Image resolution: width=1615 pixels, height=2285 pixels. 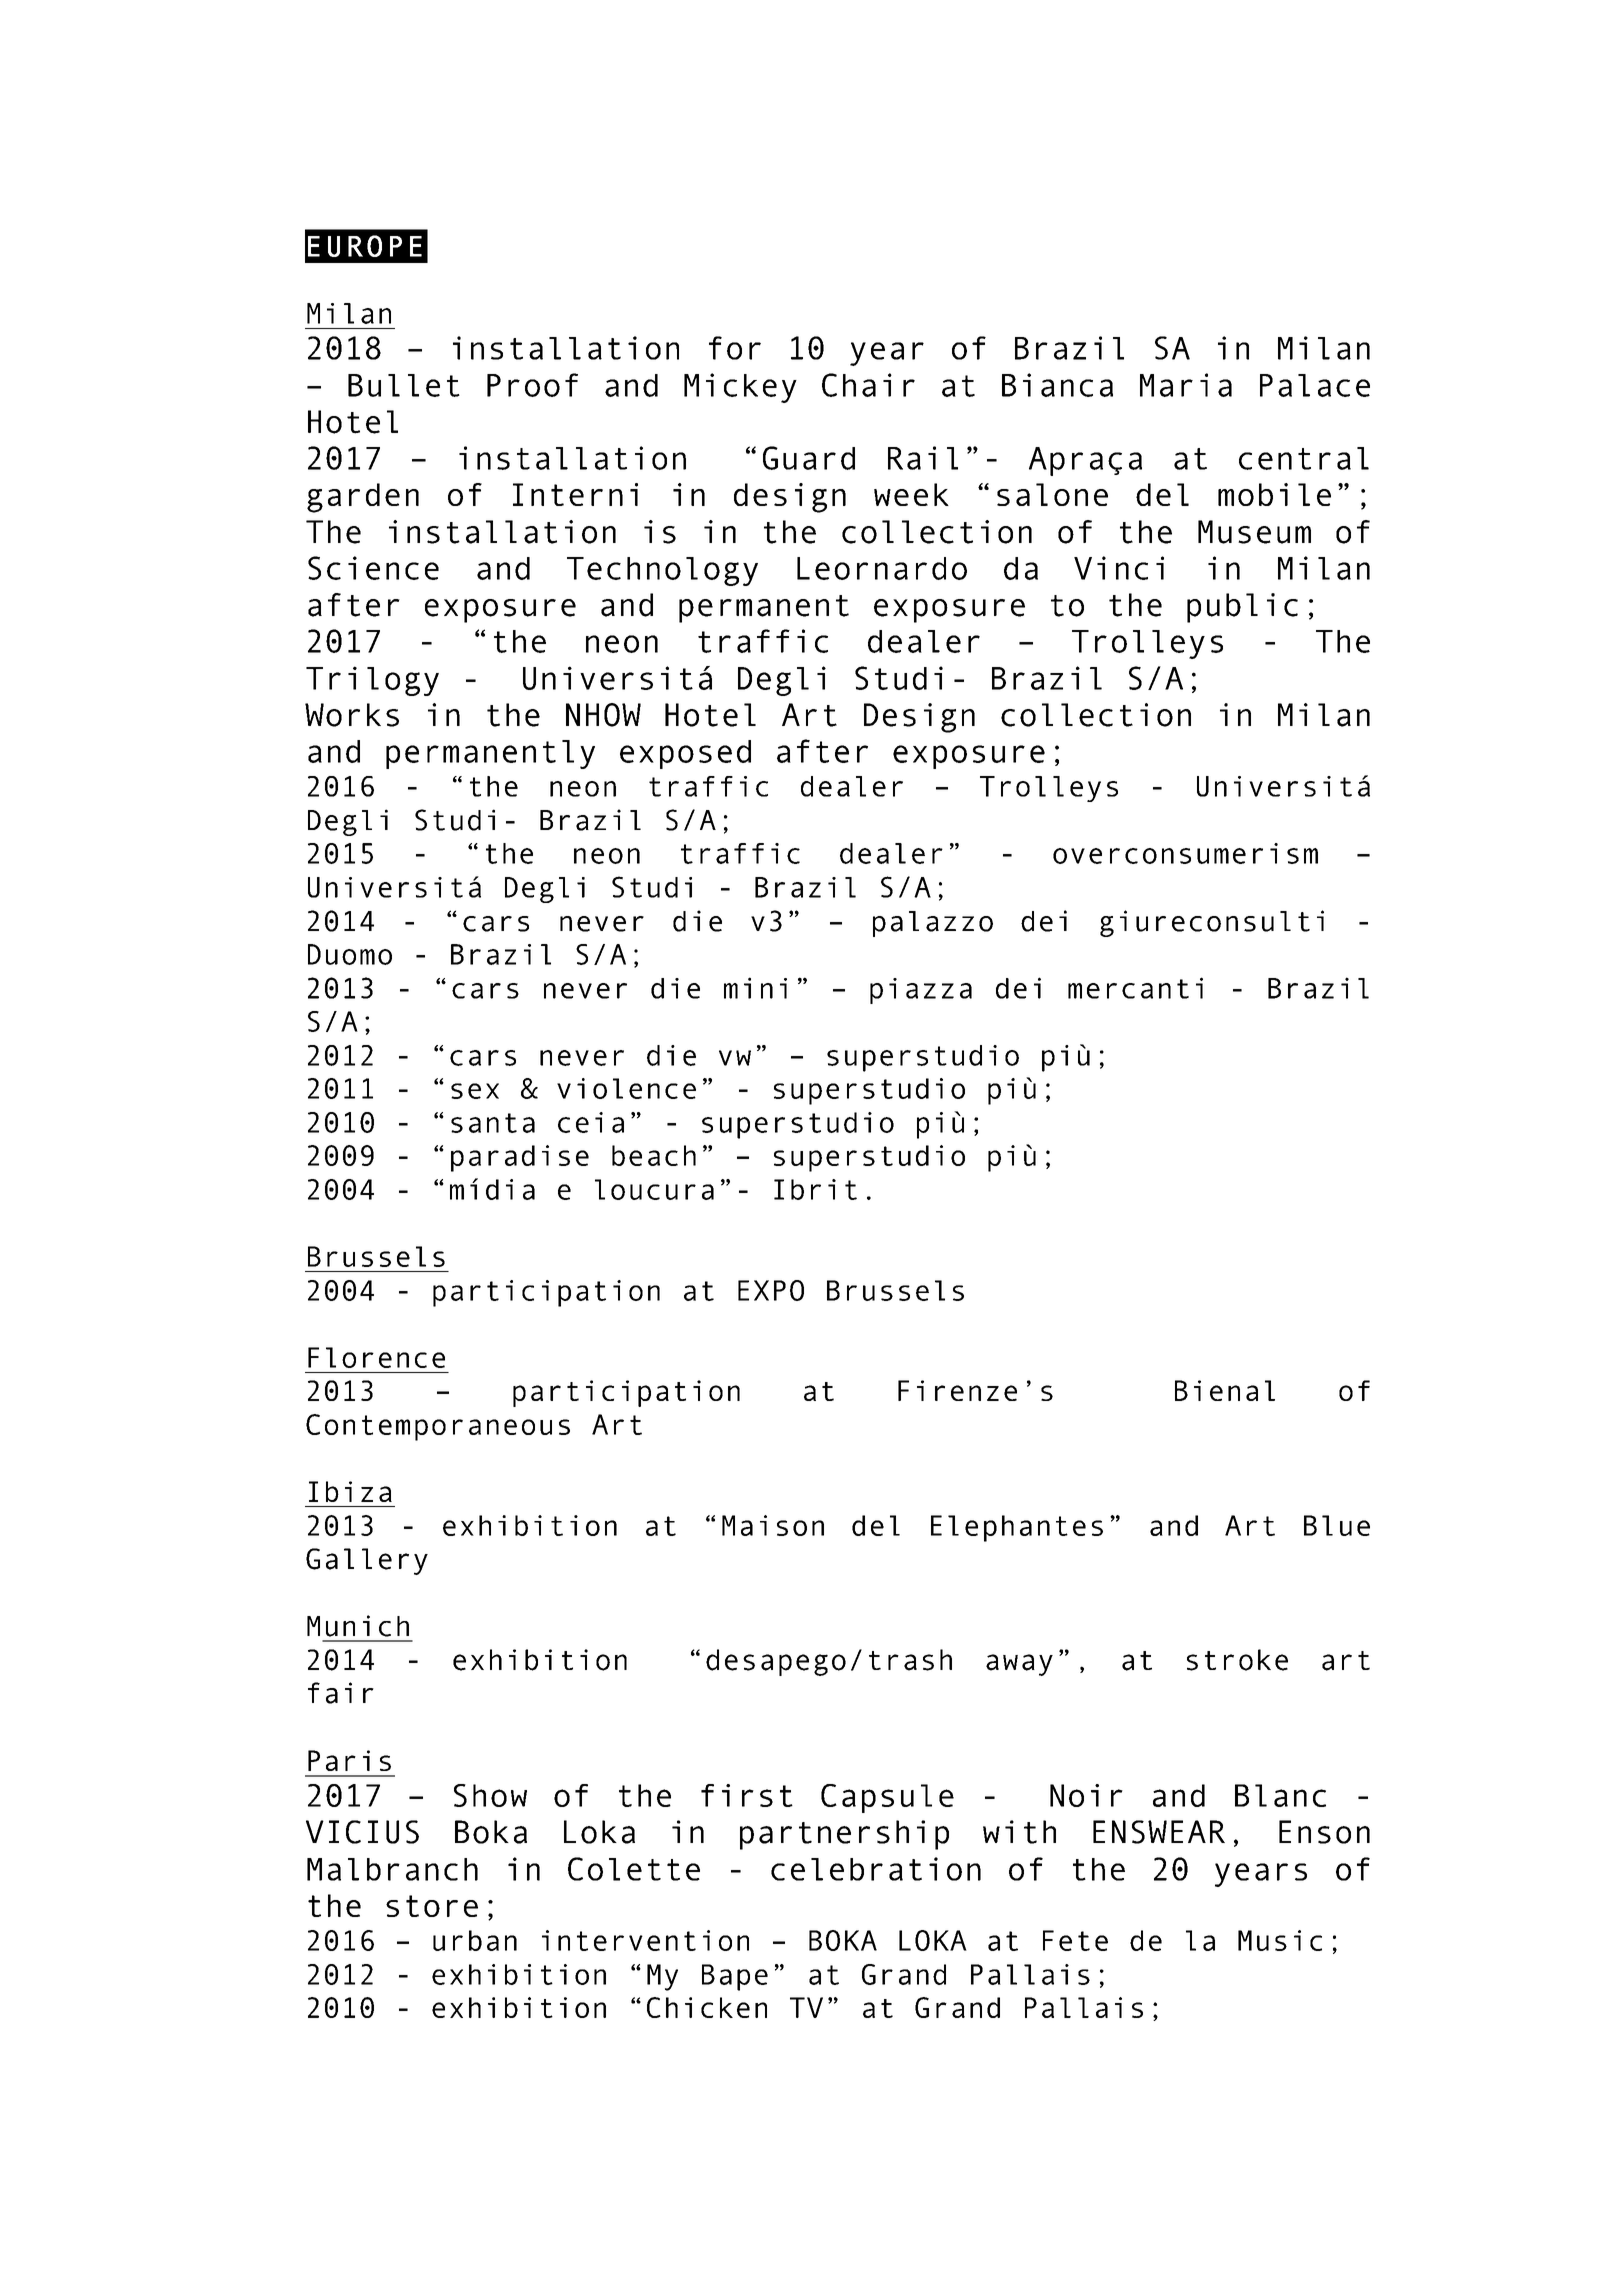 I want to click on Chair, so click(x=868, y=385).
